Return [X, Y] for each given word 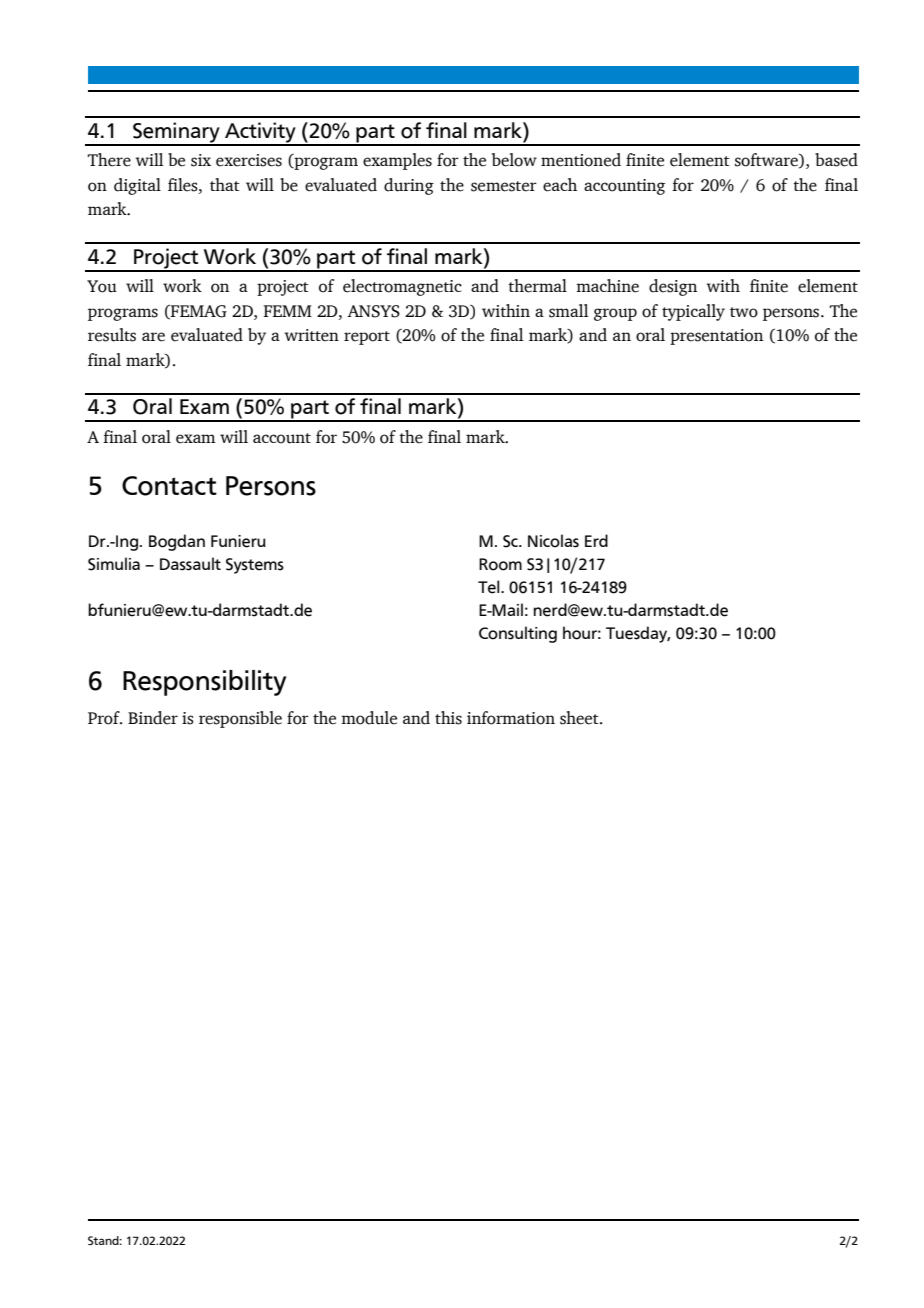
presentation [716, 337]
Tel [490, 587]
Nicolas [553, 541]
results [112, 335]
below [514, 160]
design [673, 287]
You [102, 286]
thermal [537, 286]
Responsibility [204, 683]
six [201, 160]
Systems [255, 566]
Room [500, 564]
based [836, 160]
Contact [169, 486]
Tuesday [638, 634]
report [367, 338]
